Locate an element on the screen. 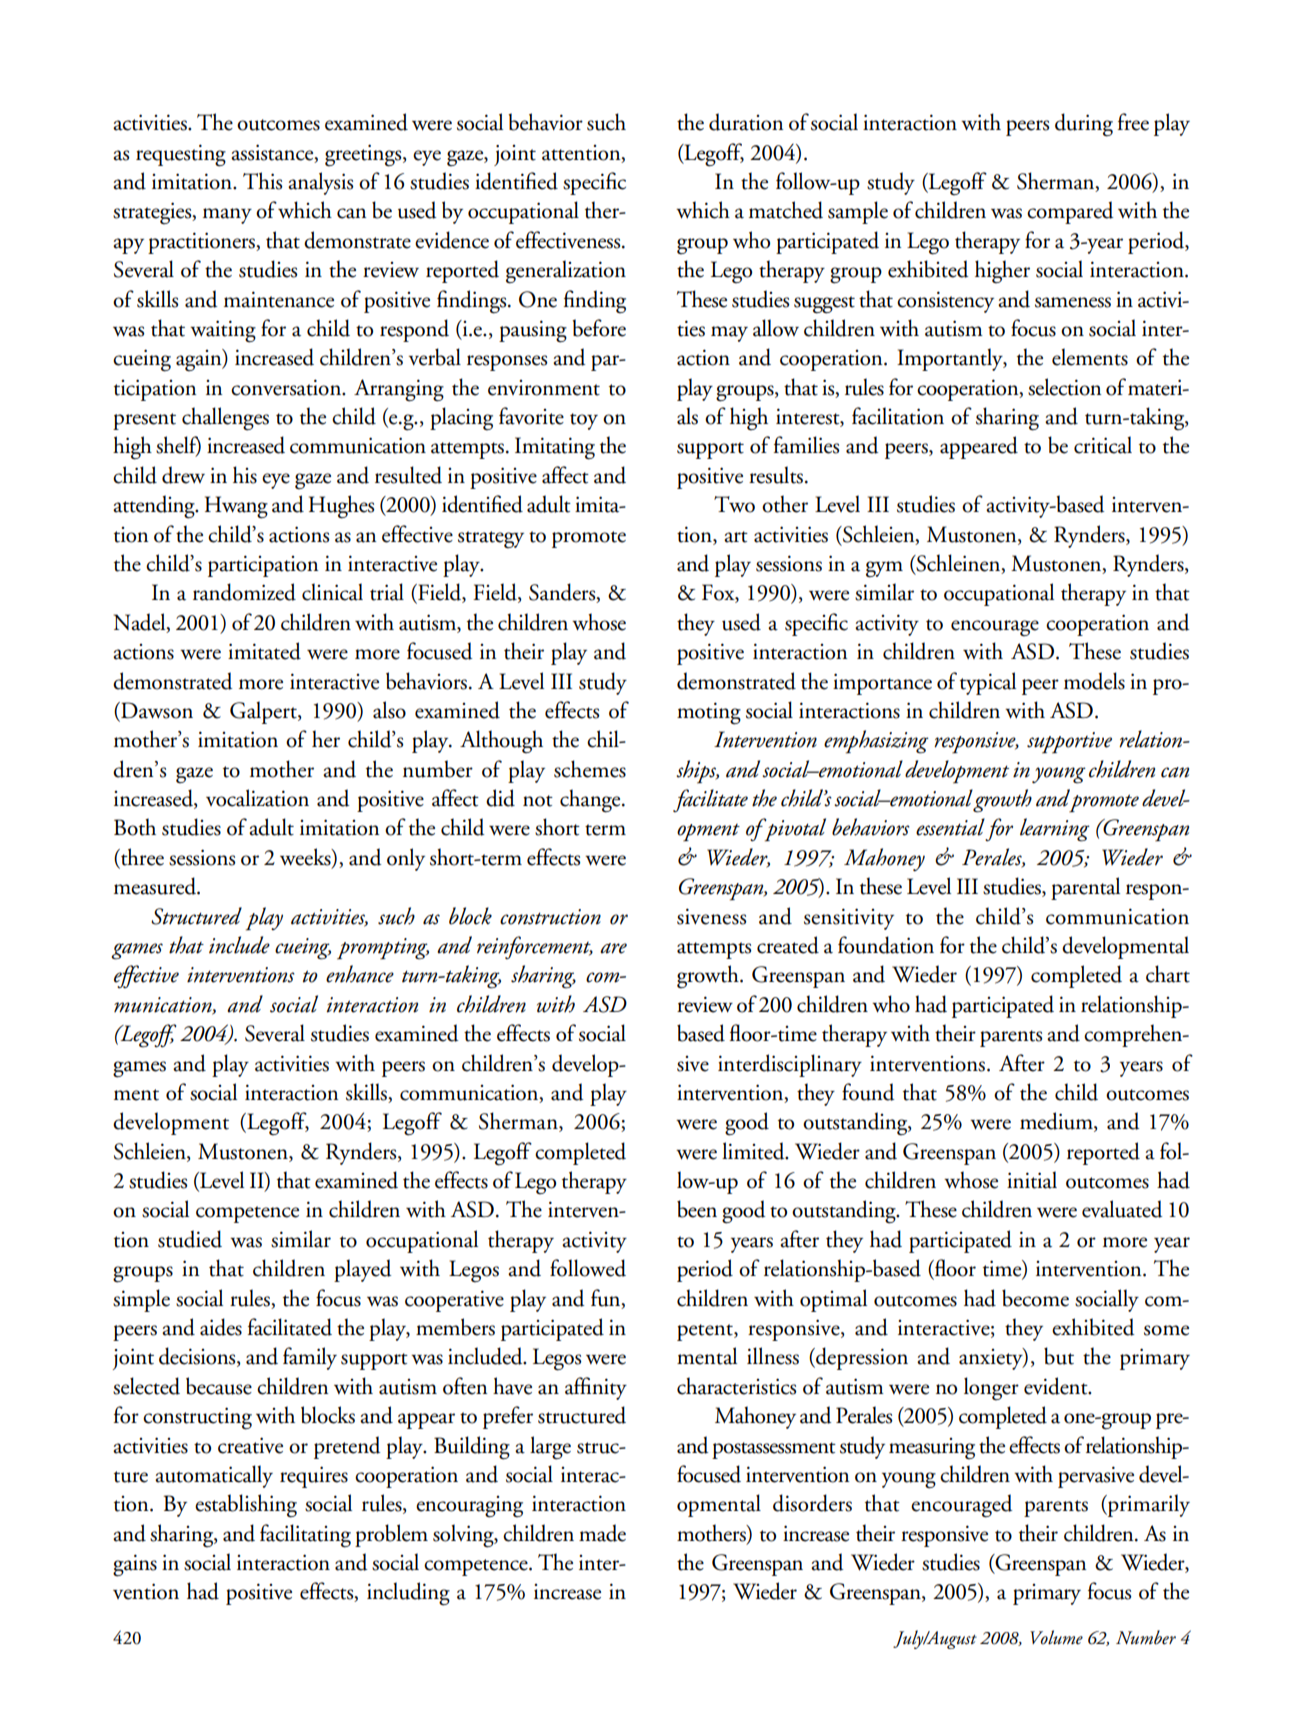 The width and height of the screenshot is (1303, 1719). been is located at coordinates (697, 1209).
